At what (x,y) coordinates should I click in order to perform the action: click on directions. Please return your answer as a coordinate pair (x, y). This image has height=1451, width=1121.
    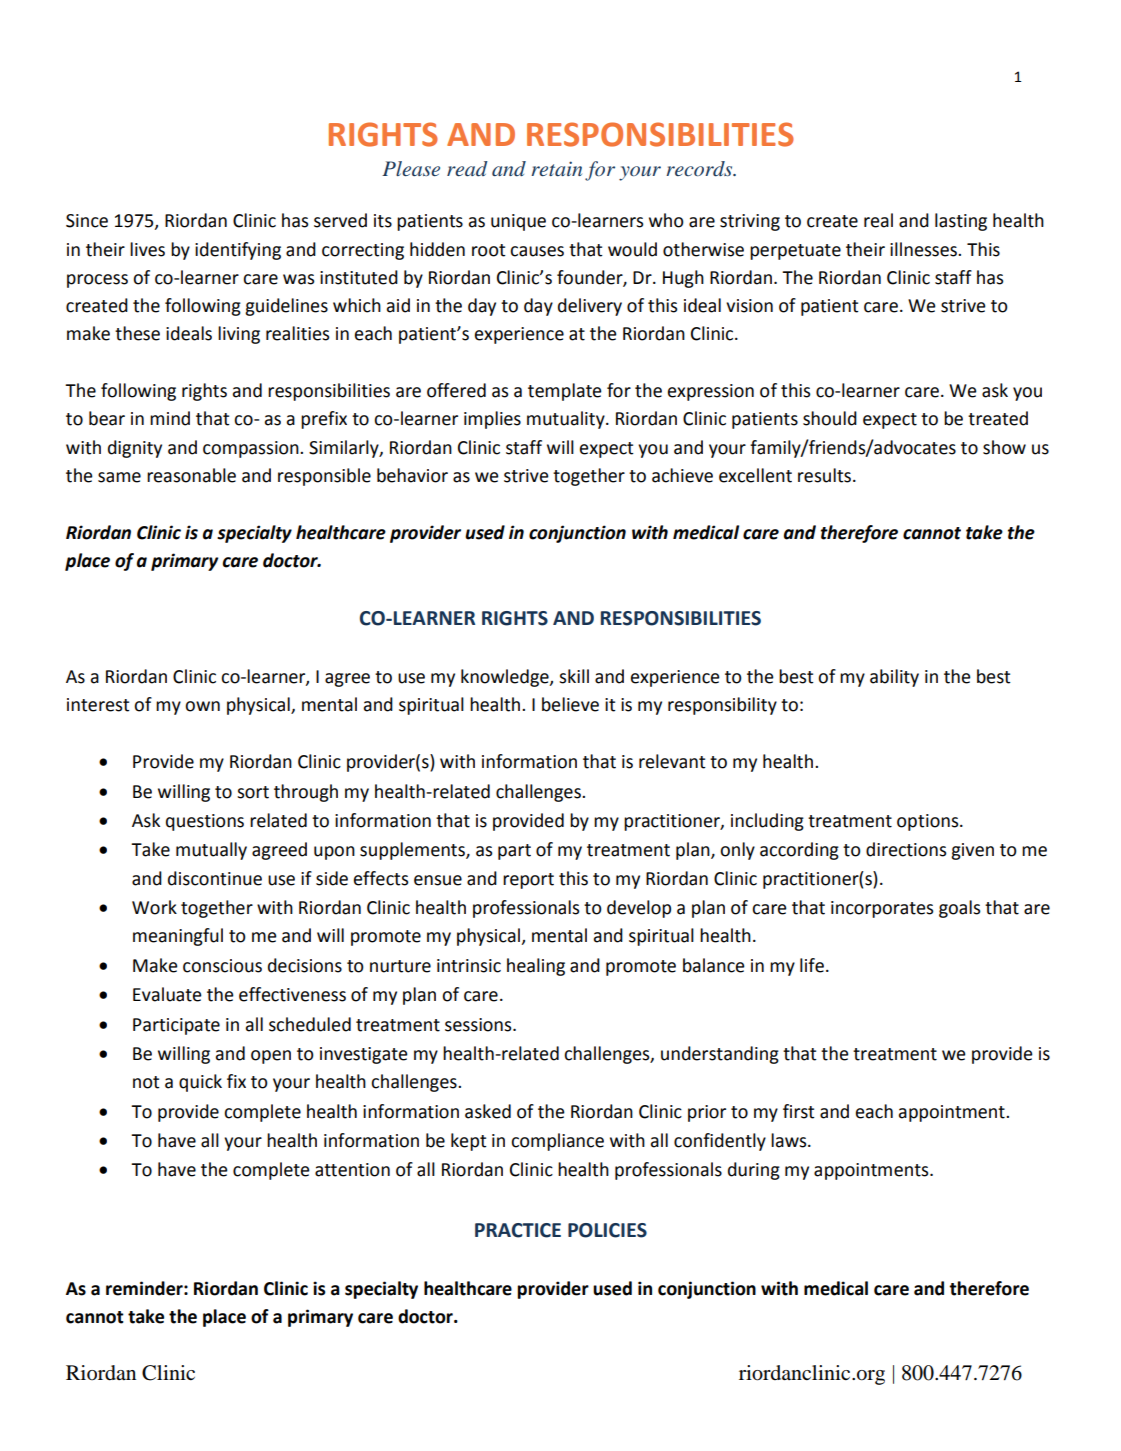
    Looking at the image, I should click on (906, 849).
